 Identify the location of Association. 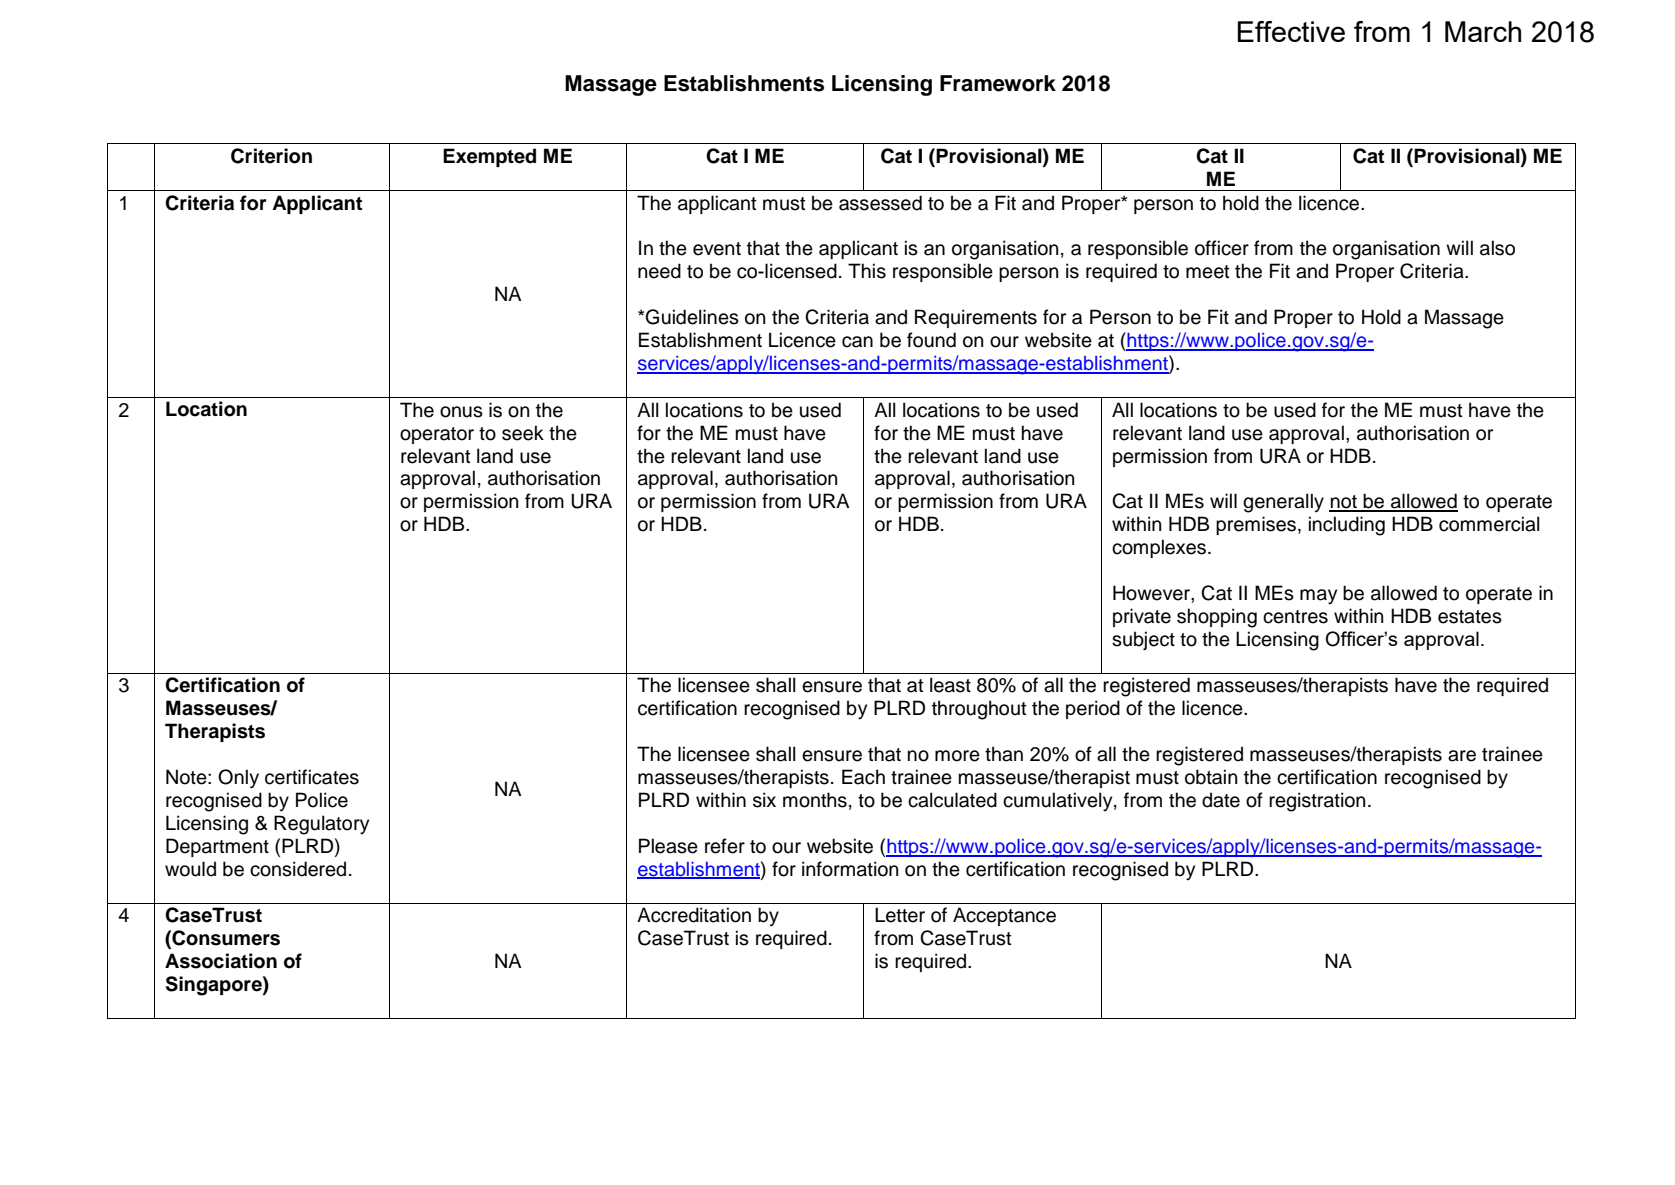
(221, 961).
